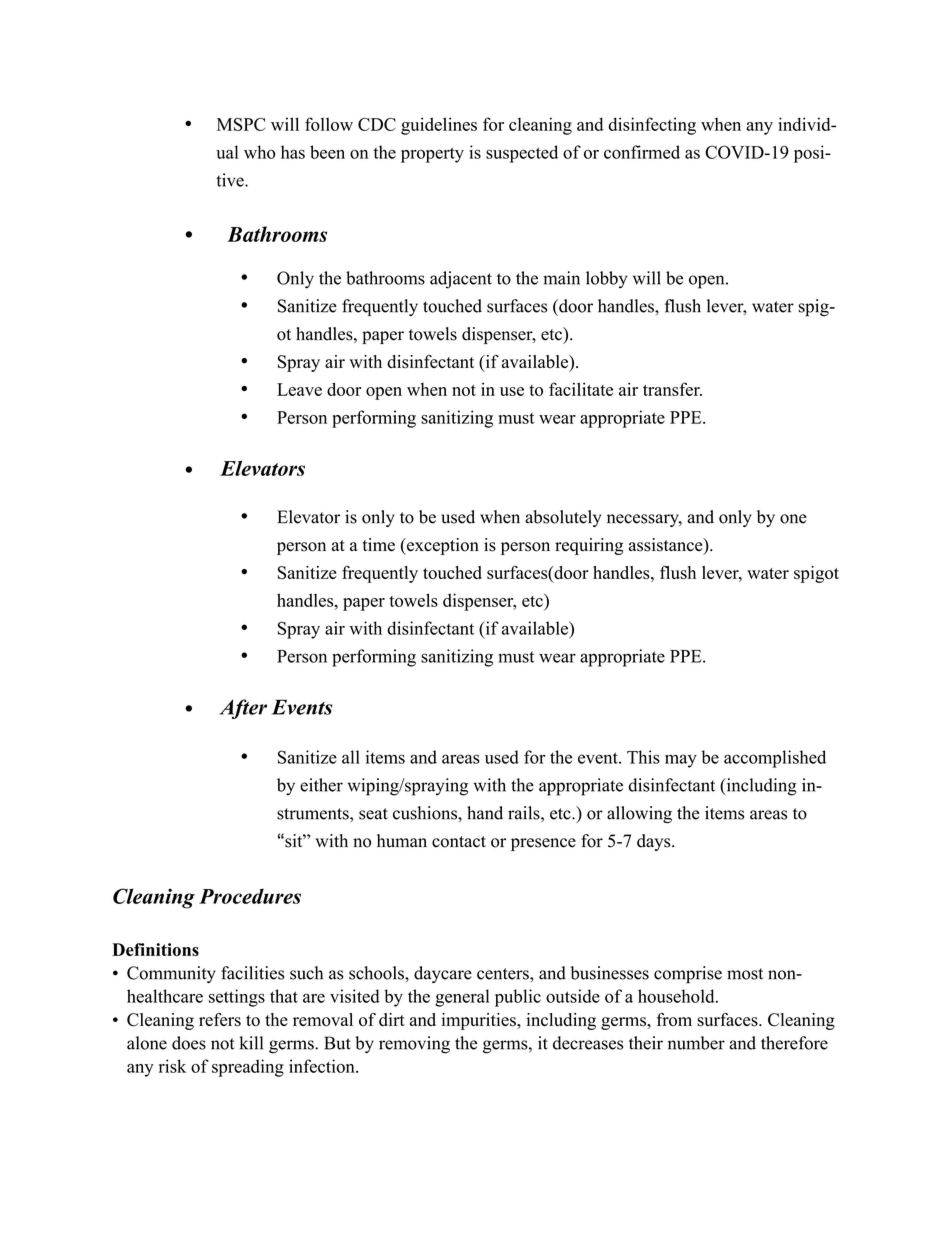  Describe the element at coordinates (293, 152) in the screenshot. I see `has` at that location.
